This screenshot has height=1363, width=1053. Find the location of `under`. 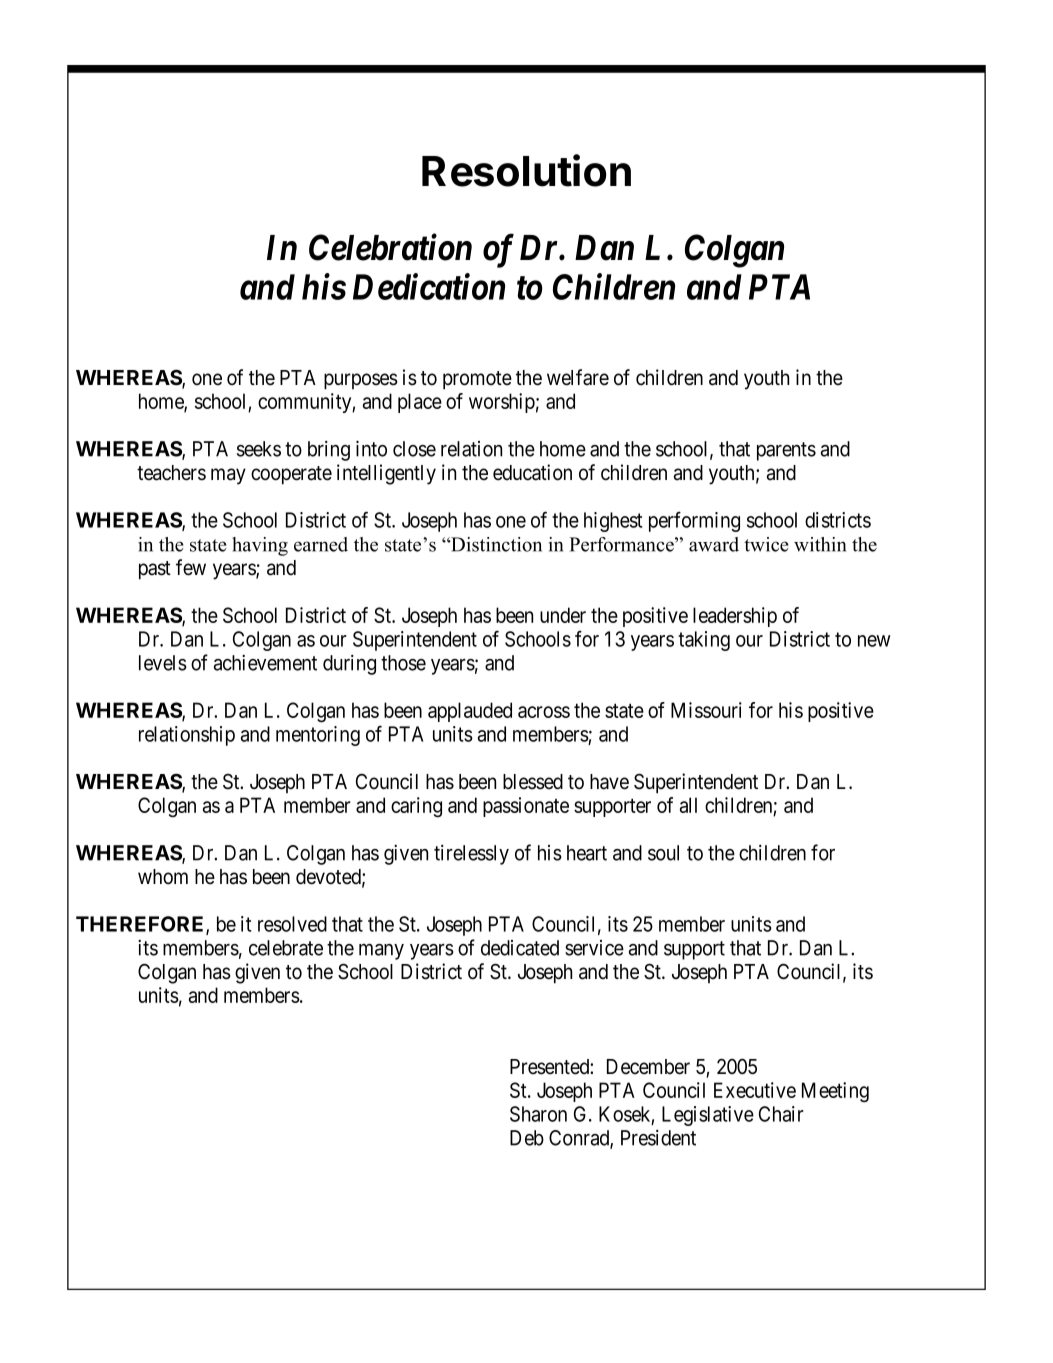

under is located at coordinates (563, 615).
